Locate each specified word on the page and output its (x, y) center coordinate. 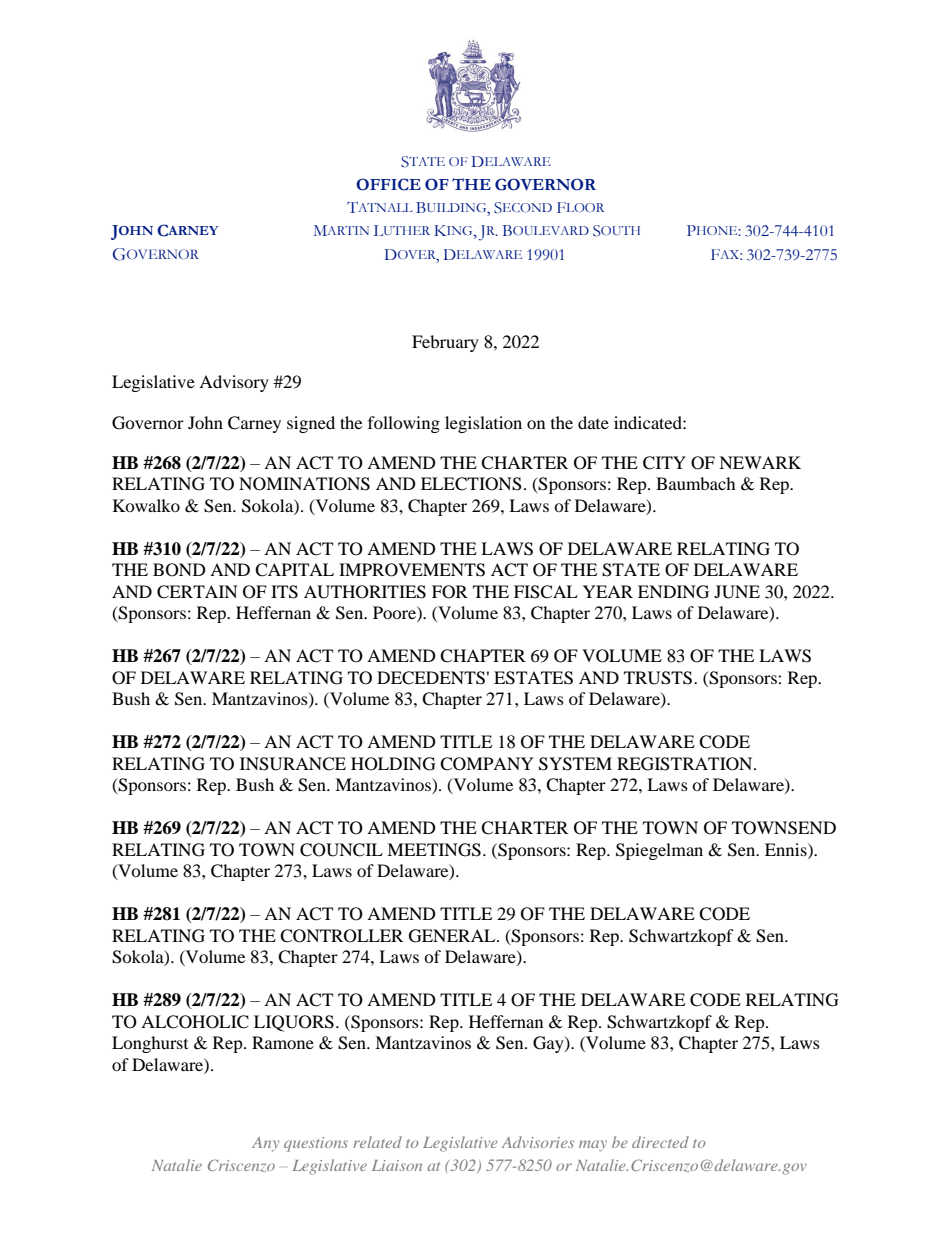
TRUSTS (659, 678)
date (593, 422)
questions (316, 1144)
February (445, 343)
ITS (284, 592)
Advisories (538, 1142)
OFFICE (388, 184)
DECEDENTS (431, 678)
